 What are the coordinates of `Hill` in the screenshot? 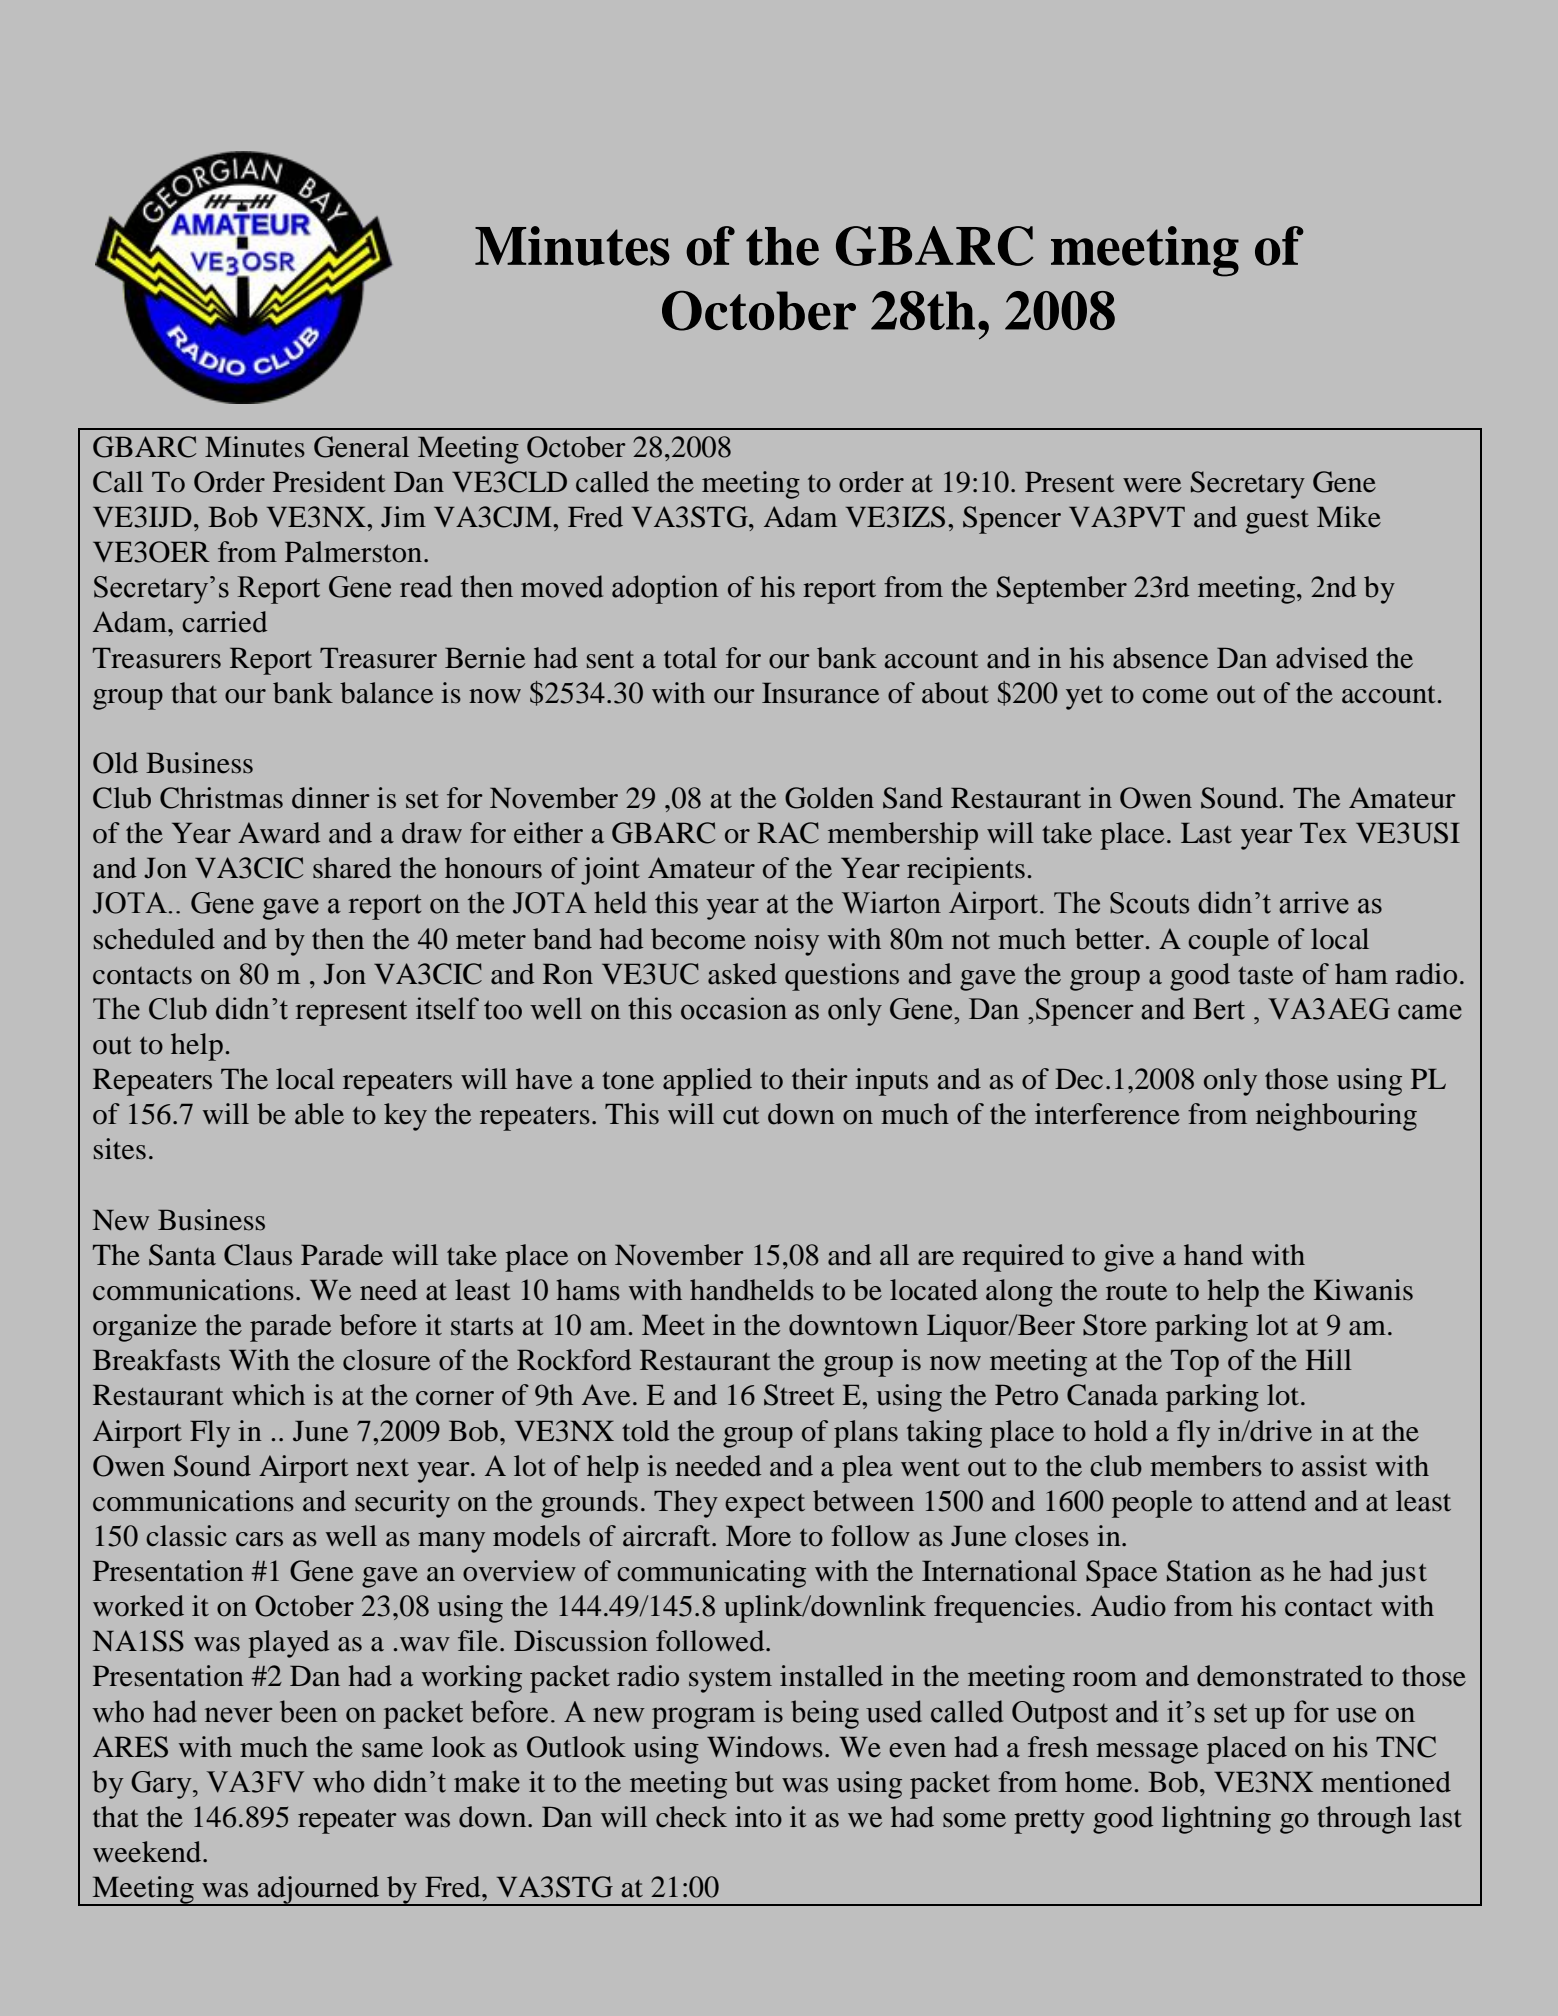 It's located at (1328, 1359).
